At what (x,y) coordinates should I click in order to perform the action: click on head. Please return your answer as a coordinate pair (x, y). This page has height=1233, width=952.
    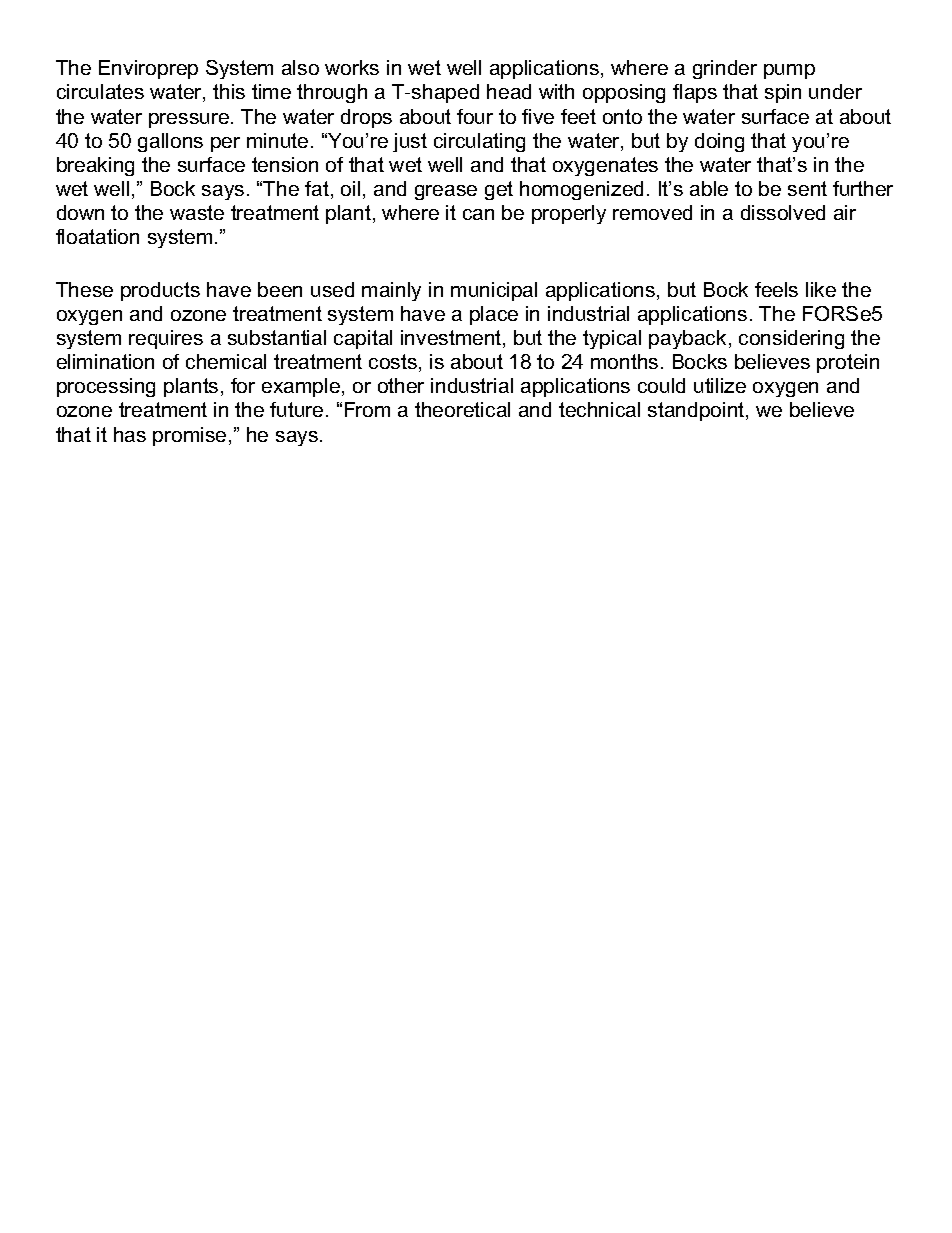
    Looking at the image, I should click on (509, 91).
